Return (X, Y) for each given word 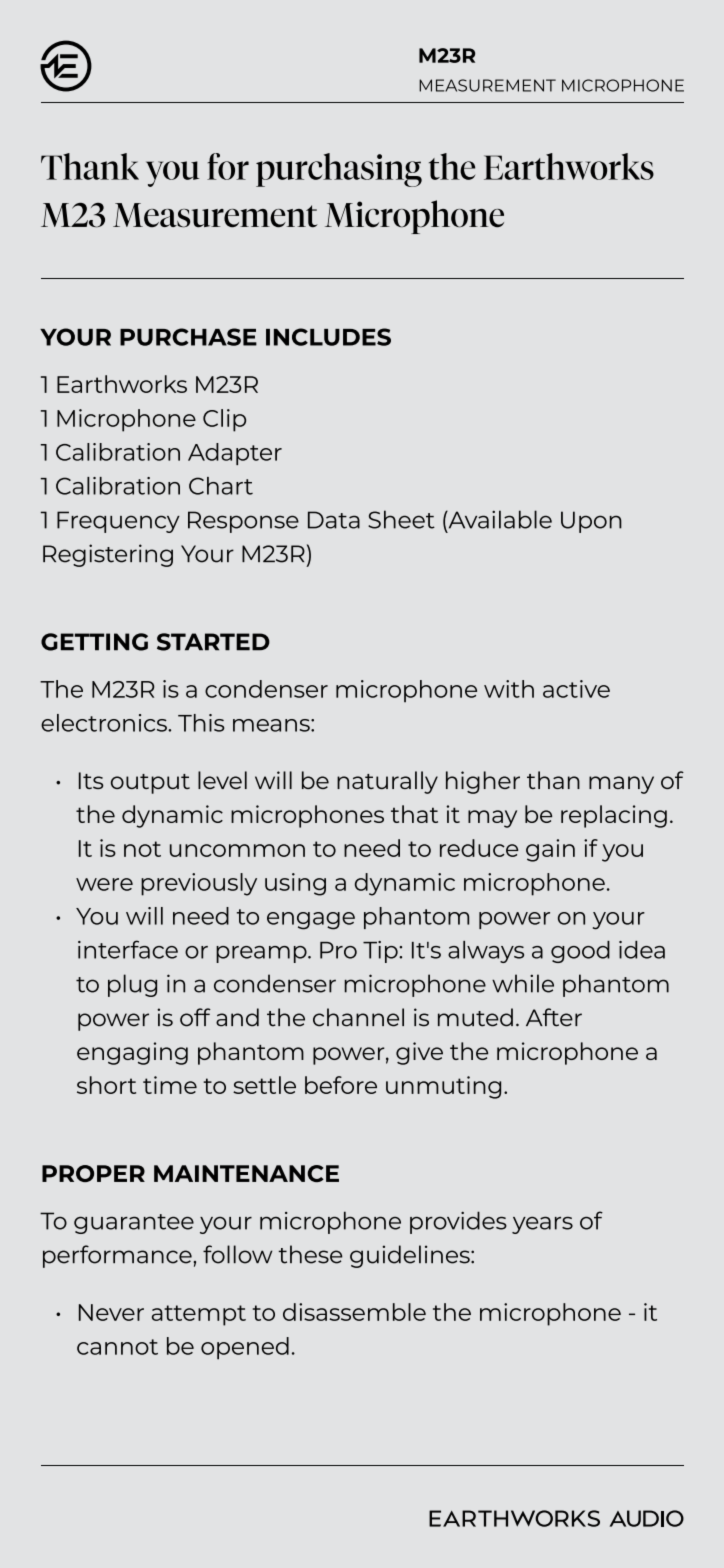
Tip (381, 952)
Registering (108, 555)
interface (128, 949)
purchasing (339, 170)
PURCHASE (188, 337)
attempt (199, 1315)
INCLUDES (328, 337)
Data (334, 520)
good (580, 952)
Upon (591, 522)
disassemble (354, 1312)
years (542, 1225)
